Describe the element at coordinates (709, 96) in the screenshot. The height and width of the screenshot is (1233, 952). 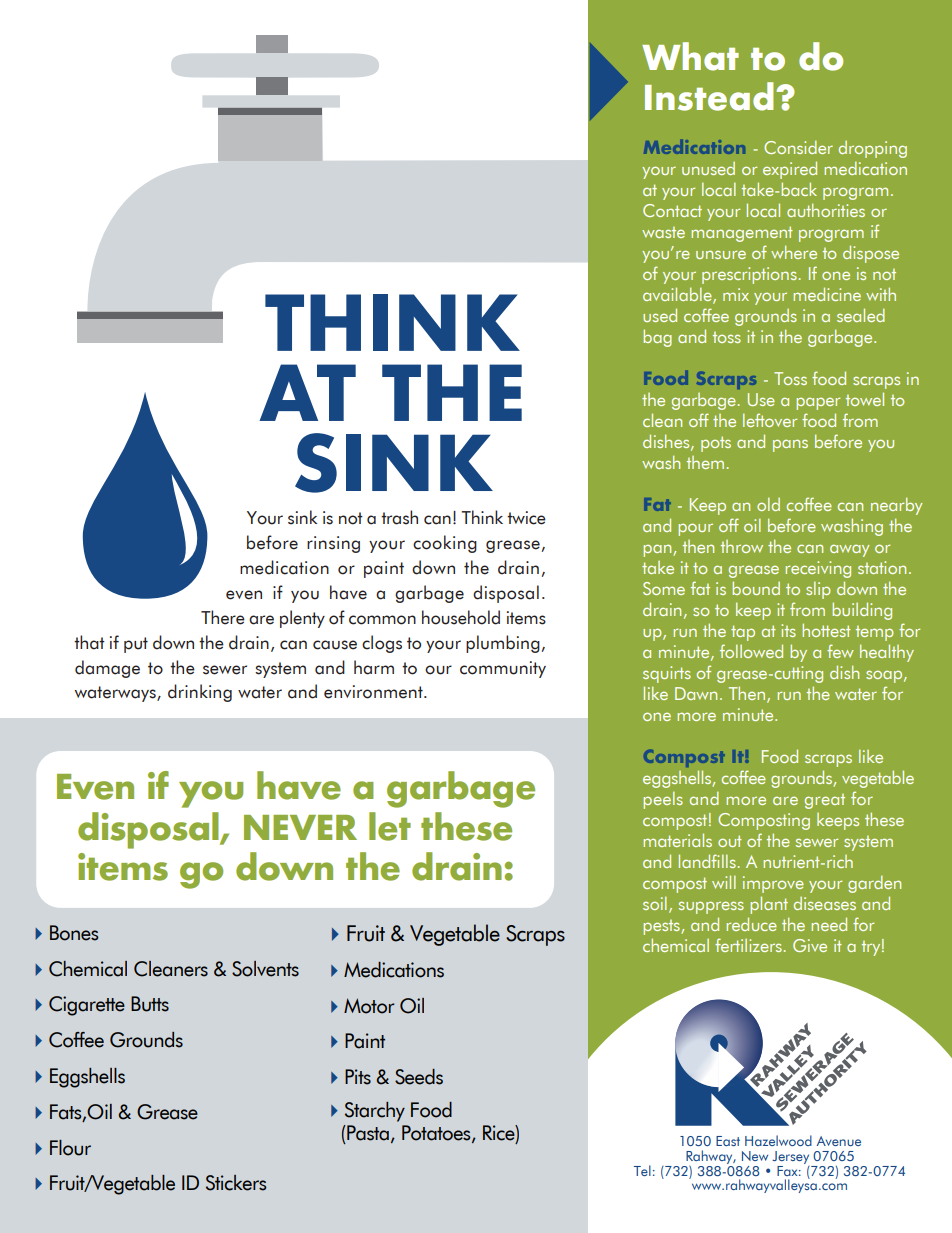
I see `Instead` at that location.
